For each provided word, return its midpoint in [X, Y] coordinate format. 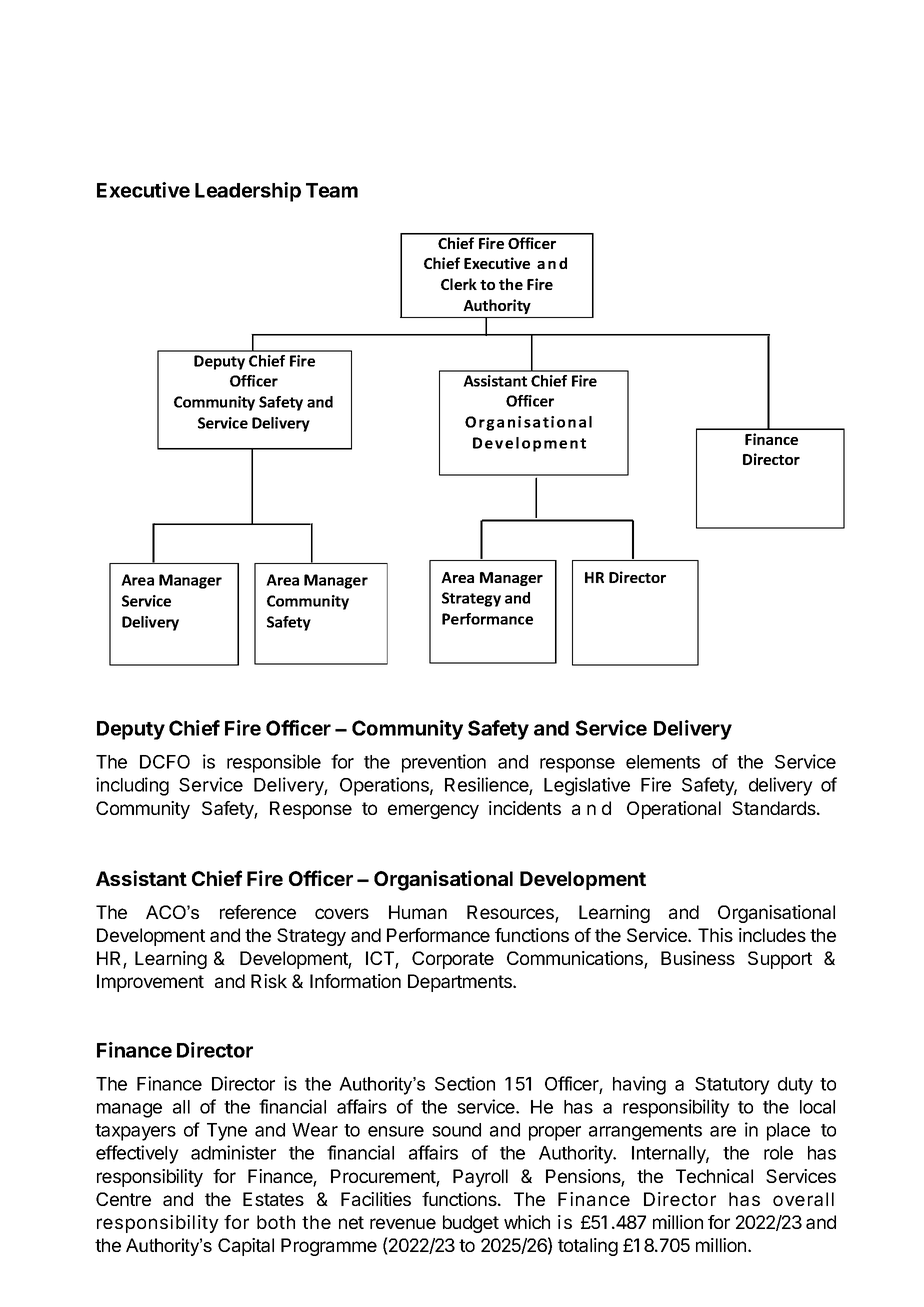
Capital [246, 1247]
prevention [444, 763]
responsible [274, 763]
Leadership [248, 192]
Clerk [459, 284]
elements [663, 762]
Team [332, 190]
